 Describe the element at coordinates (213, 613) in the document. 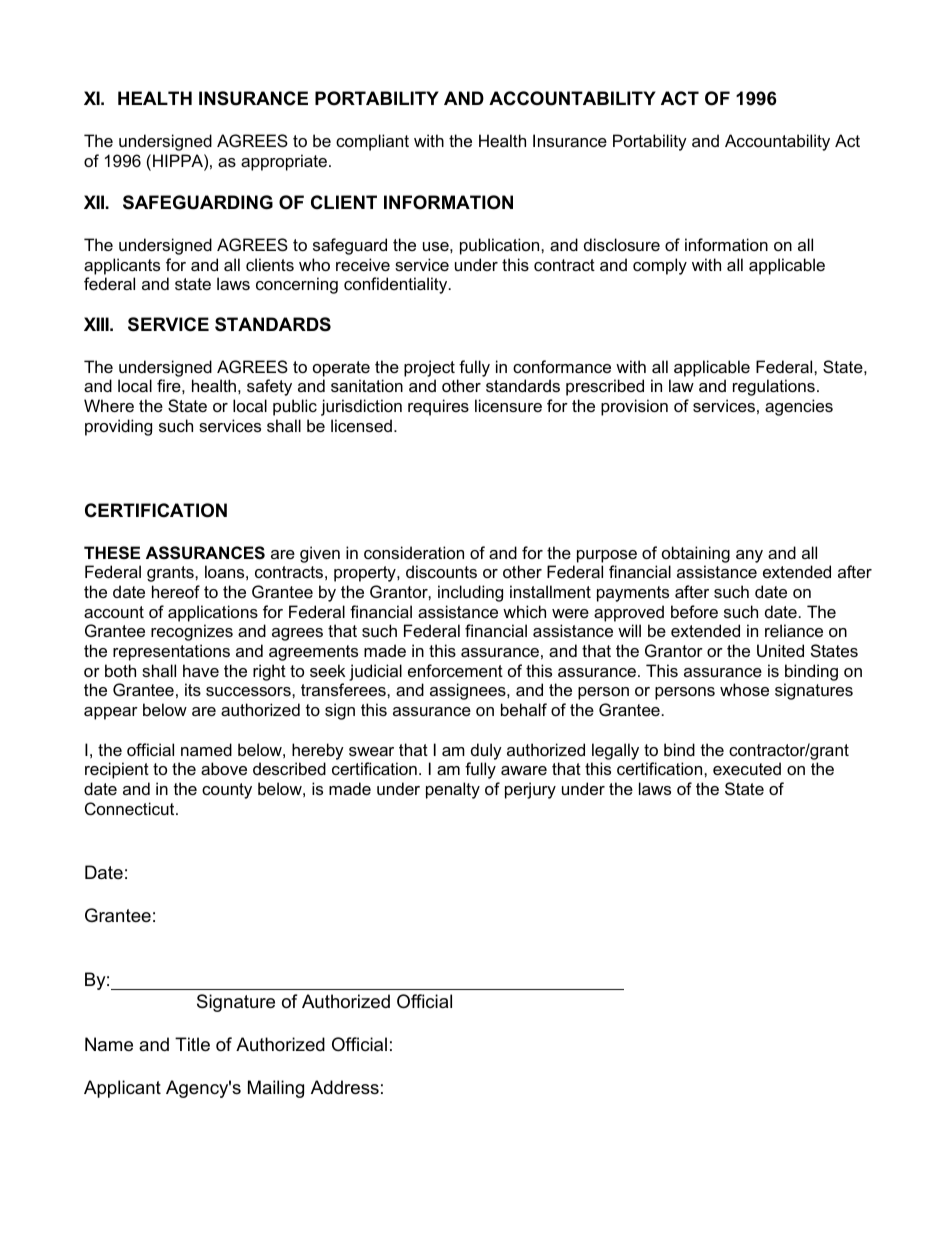

I see `applications` at that location.
